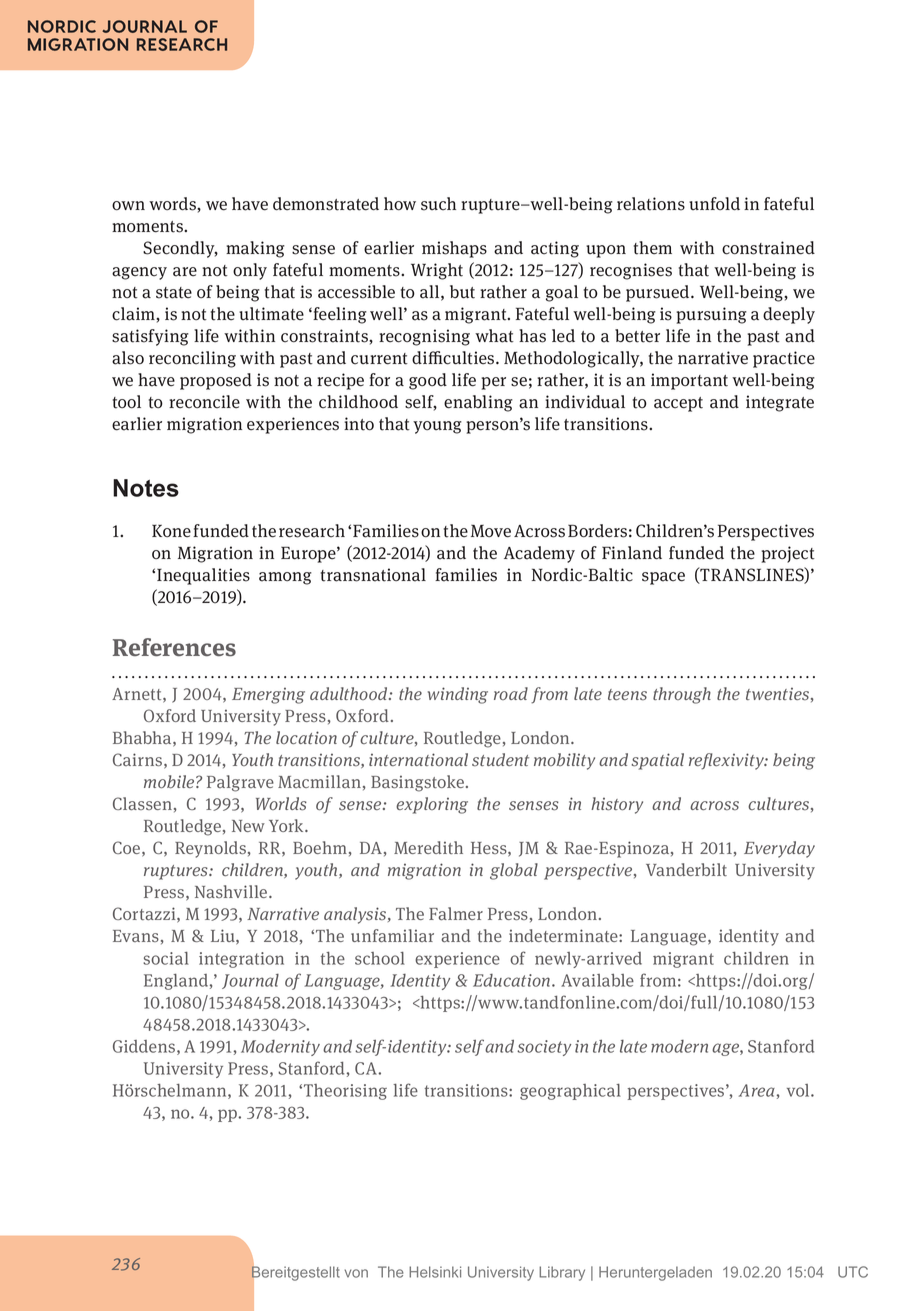 The image size is (924, 1311). What do you see at coordinates (500, 760) in the screenshot?
I see `student` at bounding box center [500, 760].
